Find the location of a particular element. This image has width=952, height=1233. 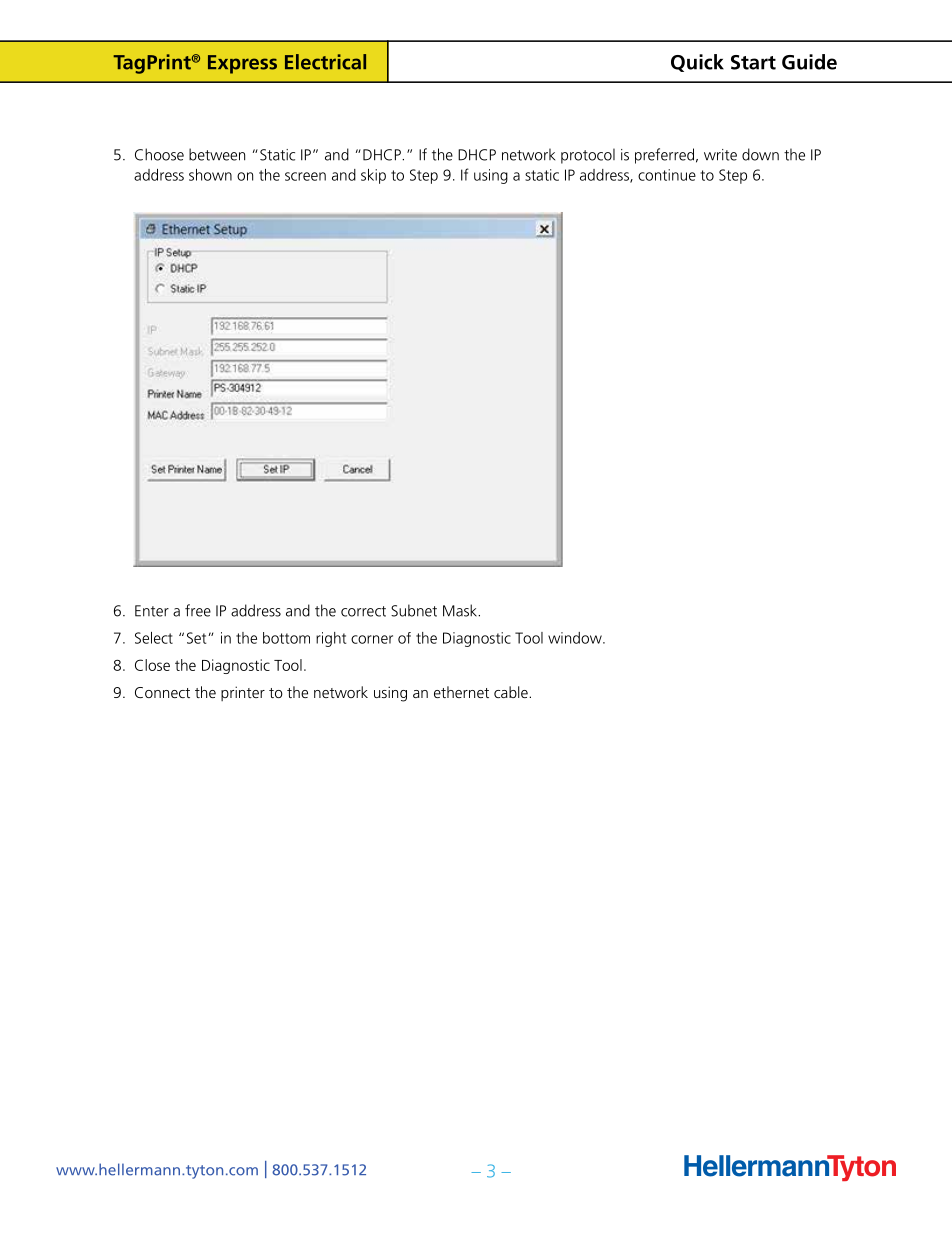

skip is located at coordinates (373, 176).
